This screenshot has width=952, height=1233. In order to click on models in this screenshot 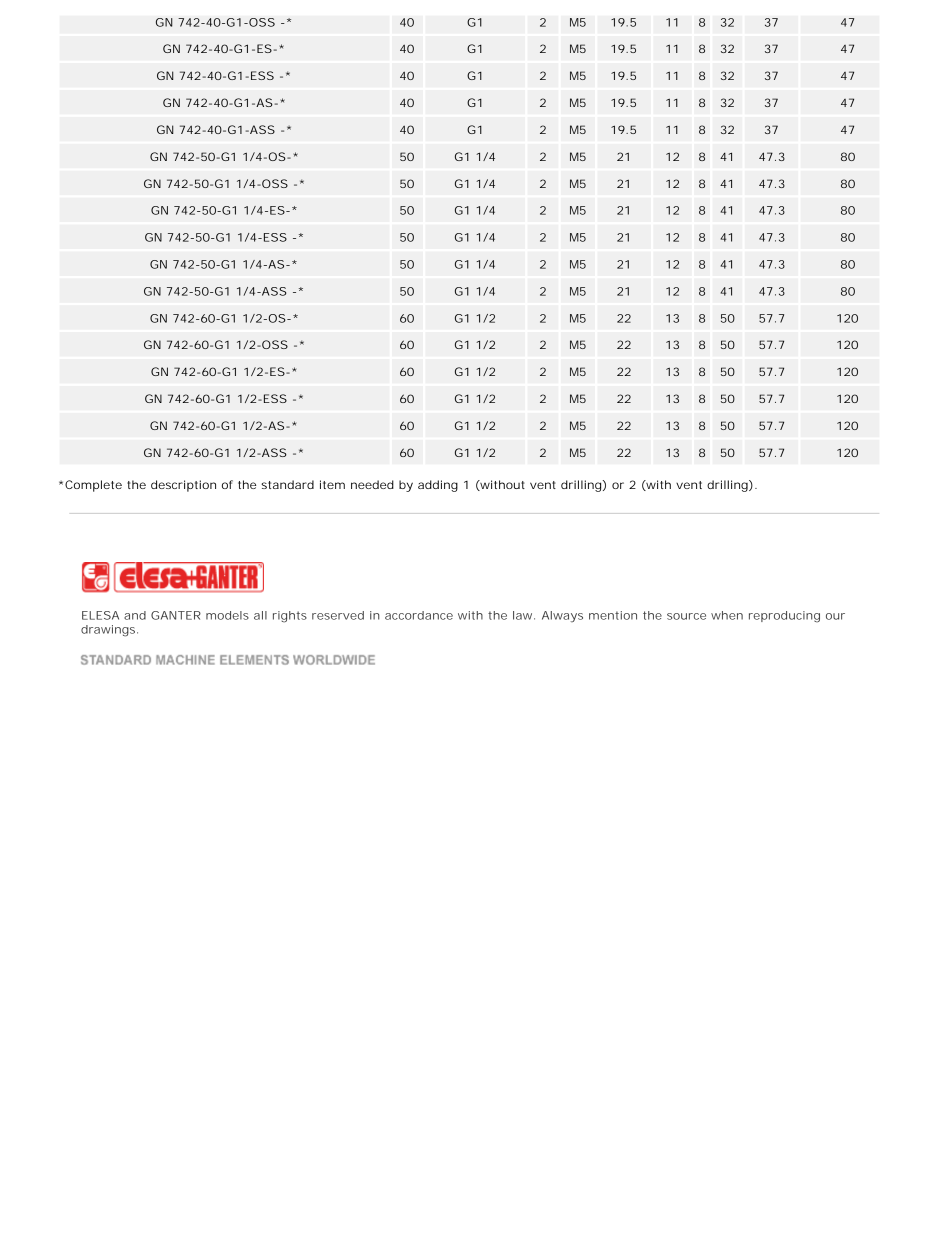, I will do `click(227, 615)`.
